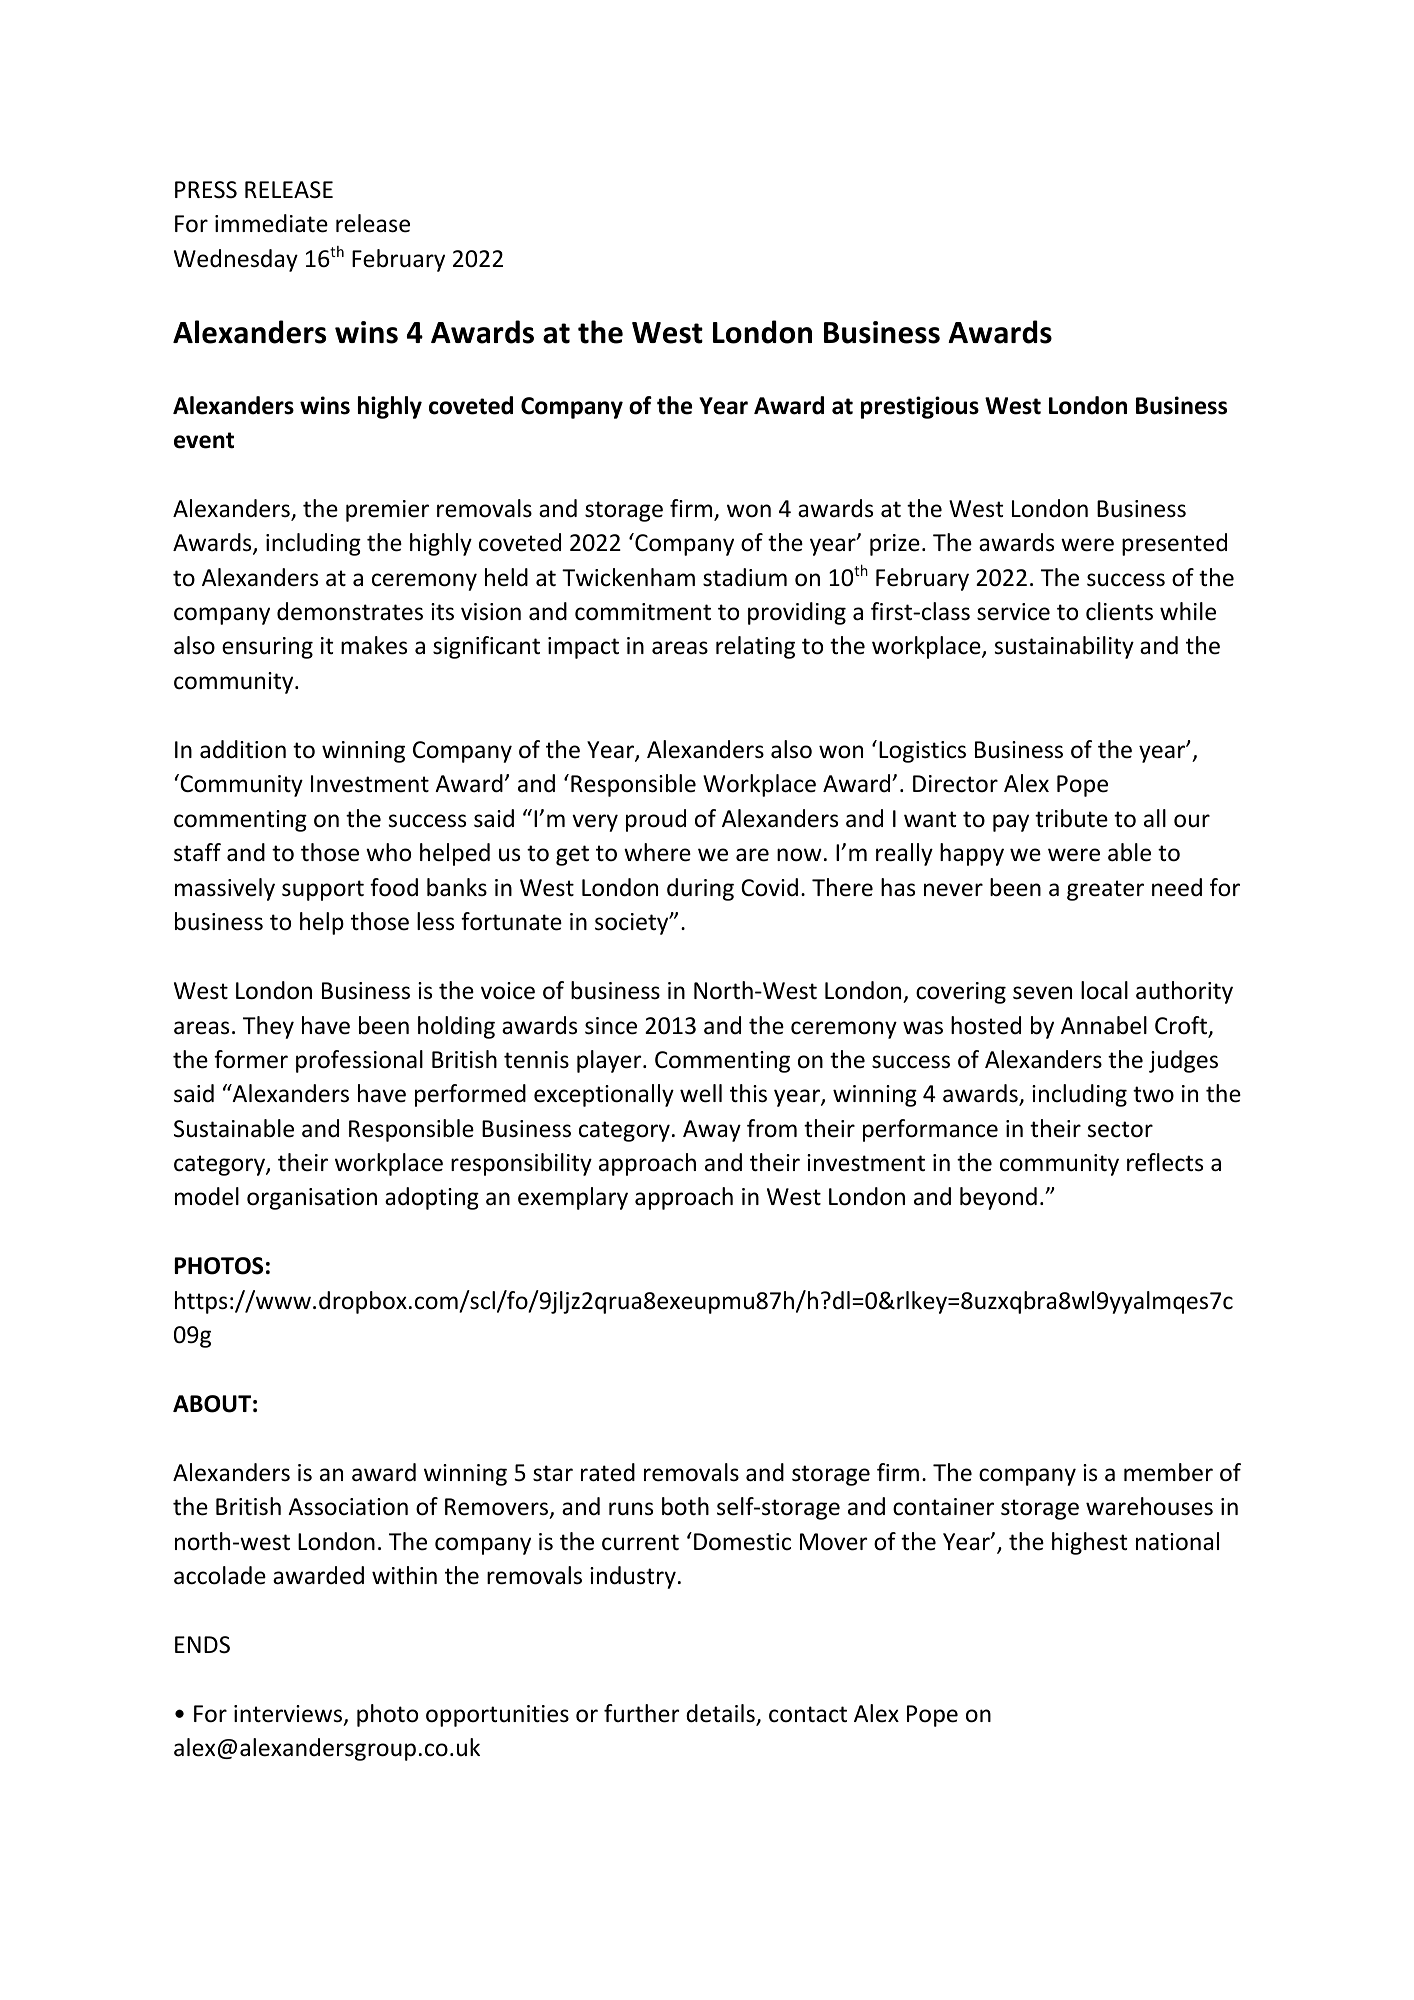 The height and width of the screenshot is (2000, 1414). What do you see at coordinates (323, 890) in the screenshot?
I see `support` at bounding box center [323, 890].
